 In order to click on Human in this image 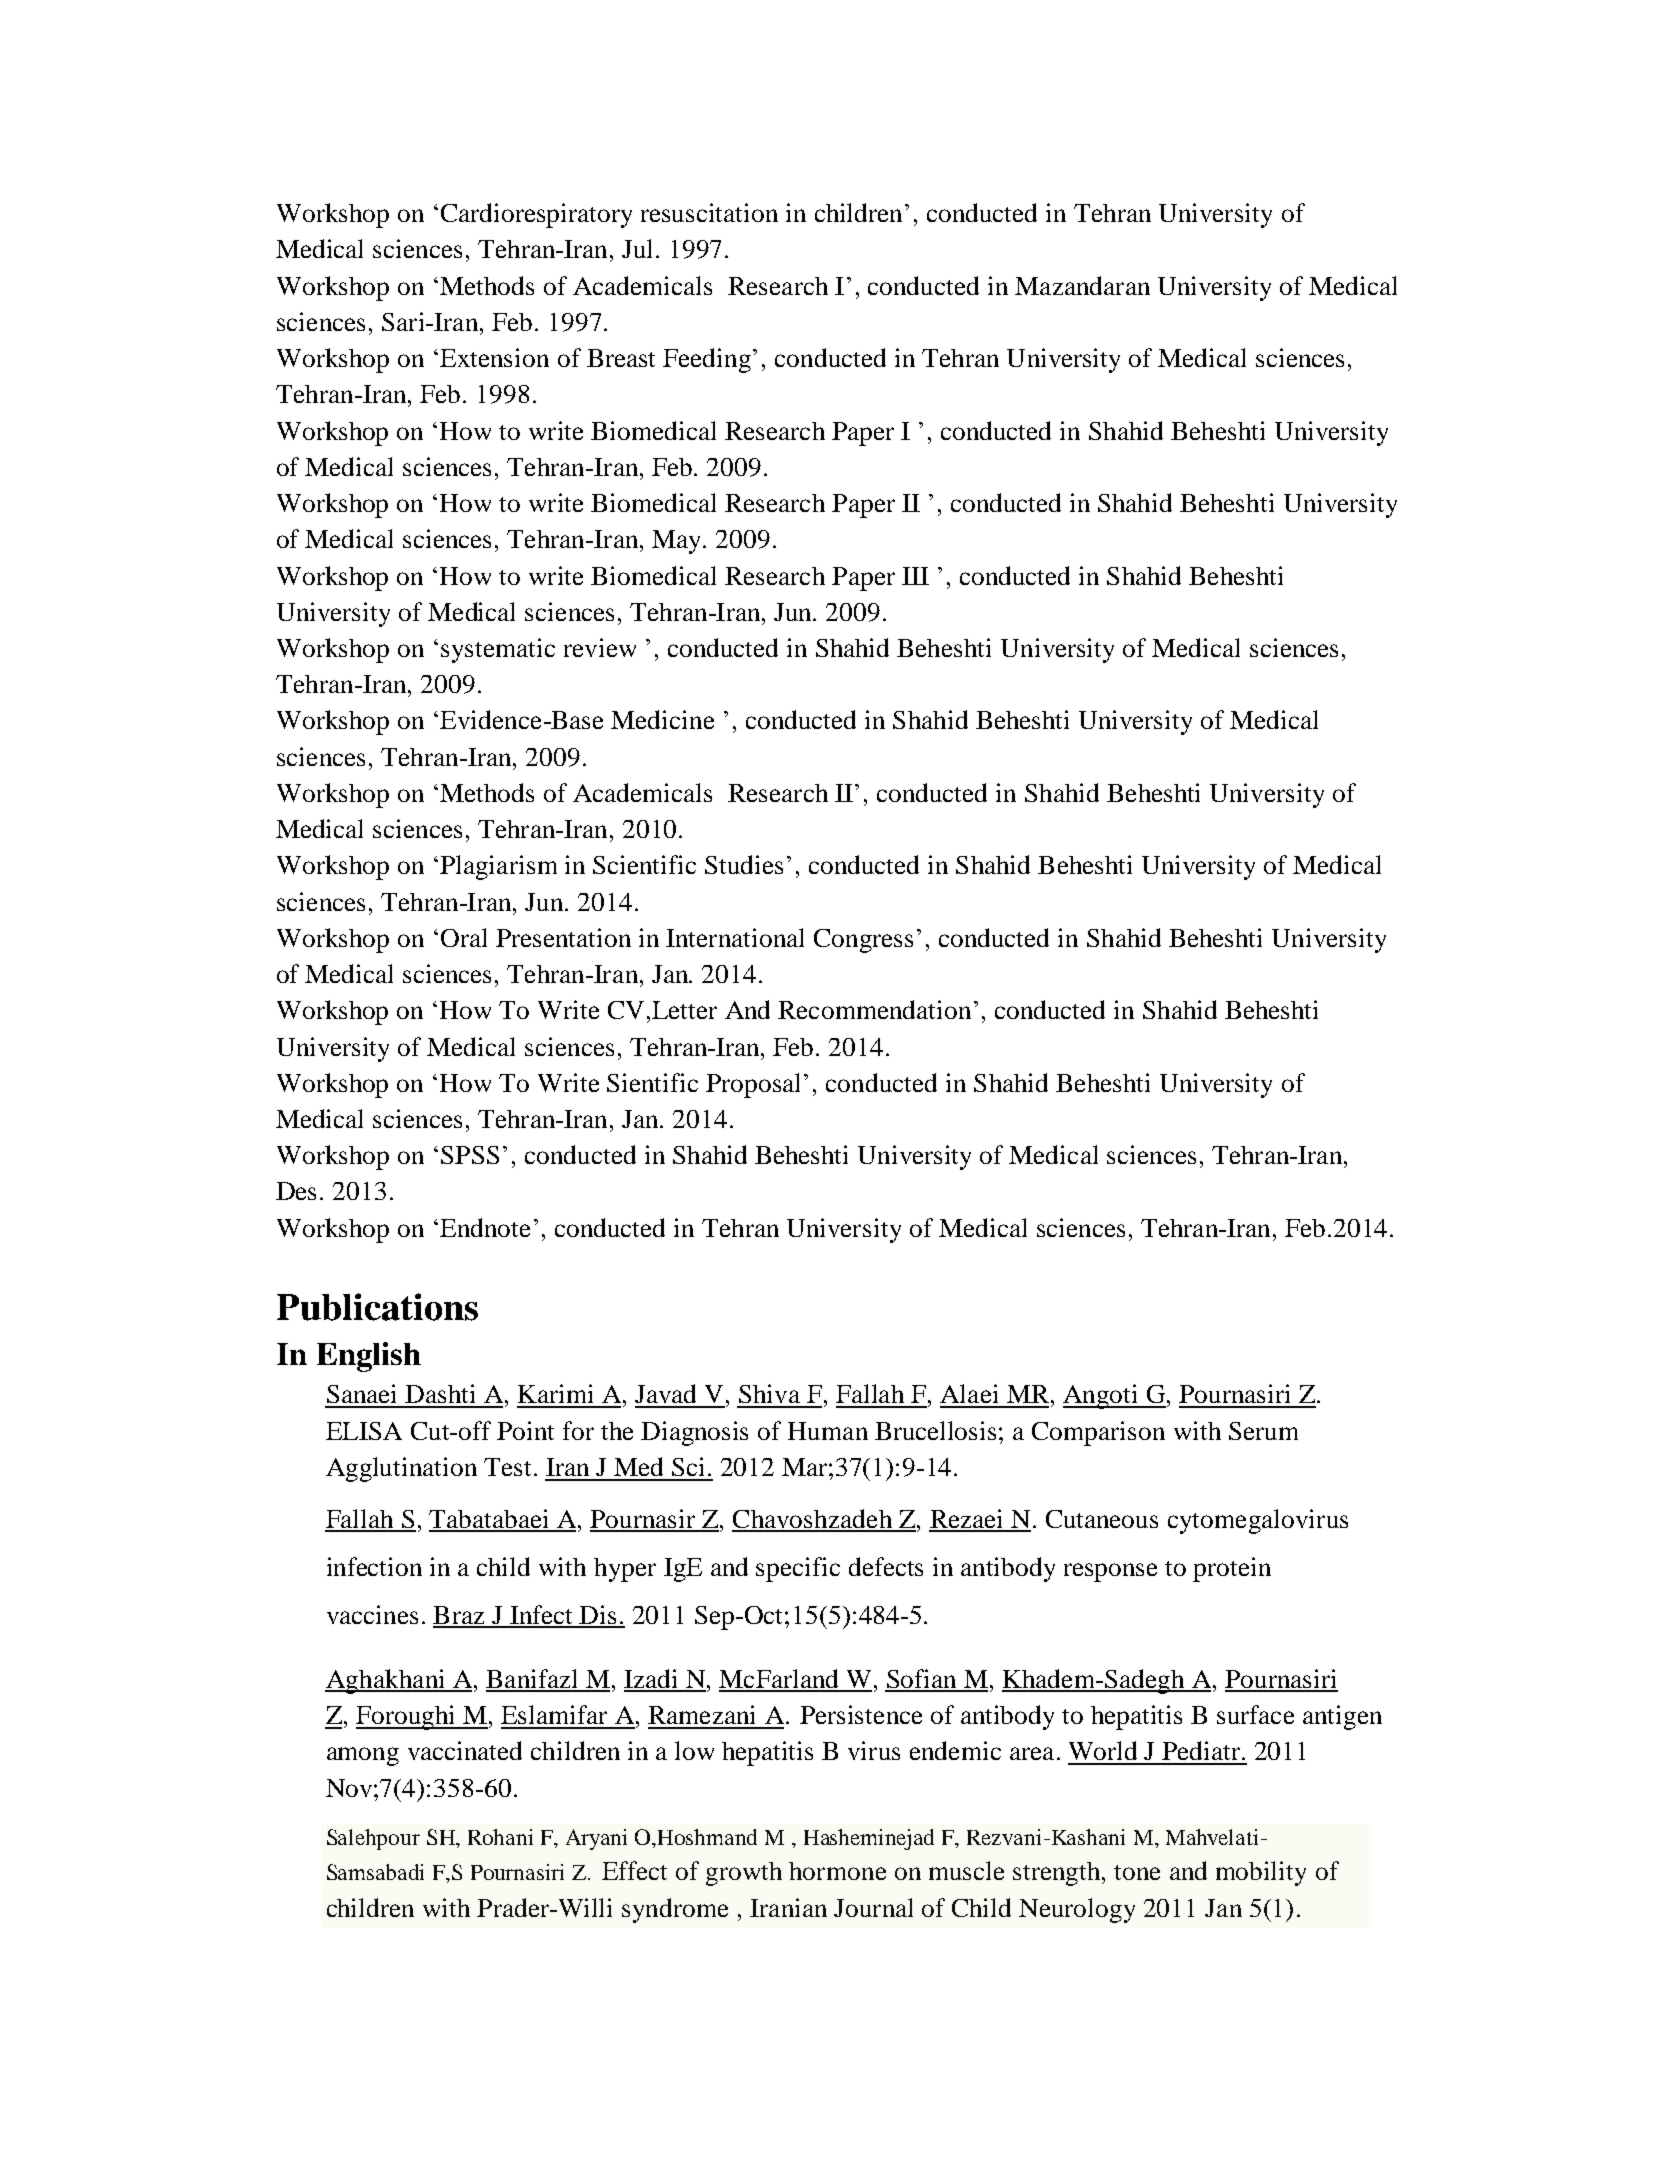, I will do `click(828, 1431)`.
